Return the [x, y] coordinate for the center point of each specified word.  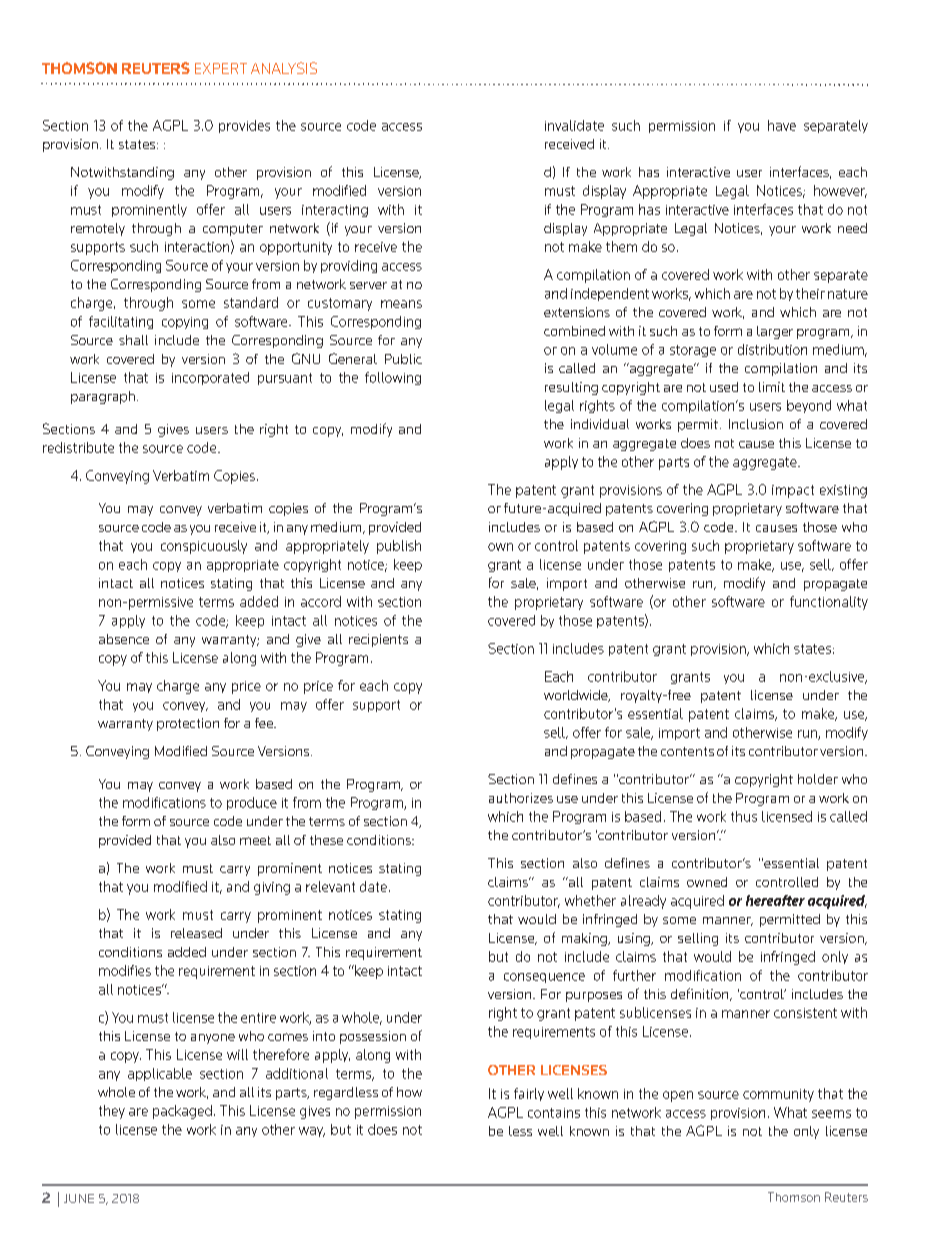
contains [554, 1113]
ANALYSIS [284, 68]
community [778, 1095]
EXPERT [221, 68]
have [782, 125]
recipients [378, 640]
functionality [829, 603]
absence [124, 639]
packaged [182, 1112]
